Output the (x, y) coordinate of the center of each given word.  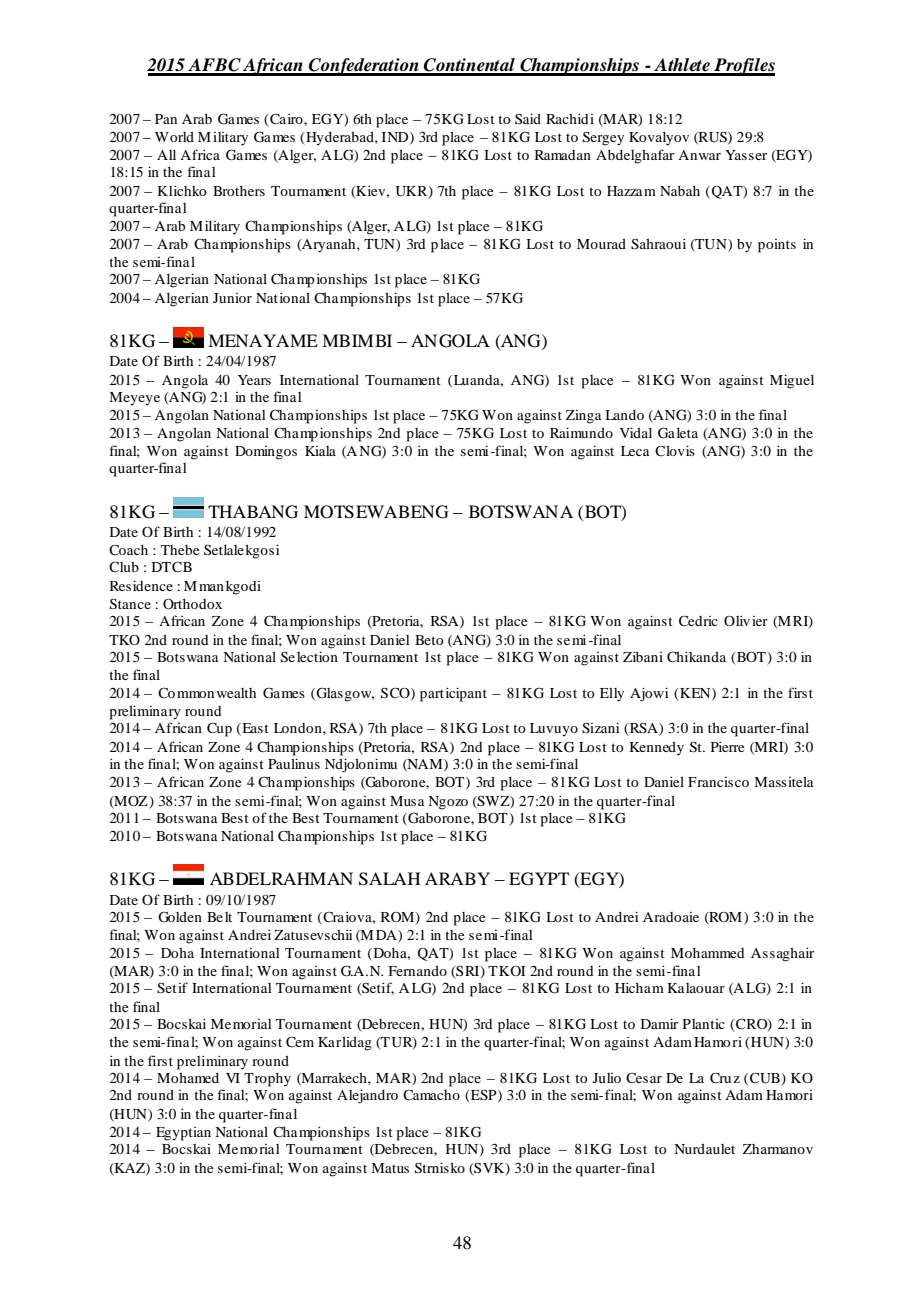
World (174, 137)
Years (254, 380)
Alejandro (367, 1096)
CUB (766, 1079)
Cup (219, 729)
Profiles (743, 67)
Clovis (675, 450)
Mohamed (188, 1078)
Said (528, 118)
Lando (624, 415)
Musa (407, 801)
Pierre (727, 746)
